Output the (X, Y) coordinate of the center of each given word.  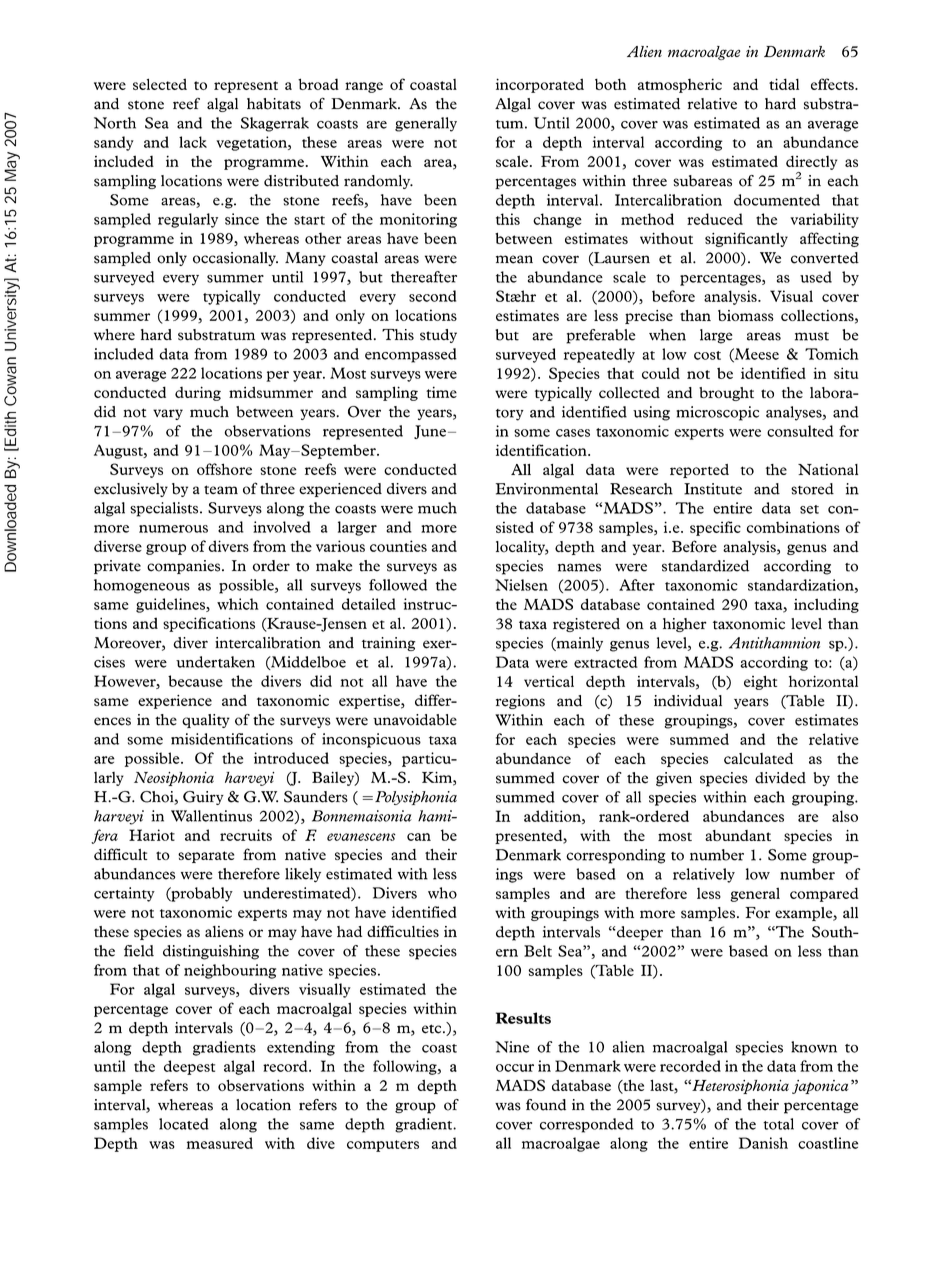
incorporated (540, 85)
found (546, 1105)
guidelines (171, 605)
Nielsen (521, 585)
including (826, 605)
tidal (784, 84)
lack (193, 142)
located (184, 1124)
